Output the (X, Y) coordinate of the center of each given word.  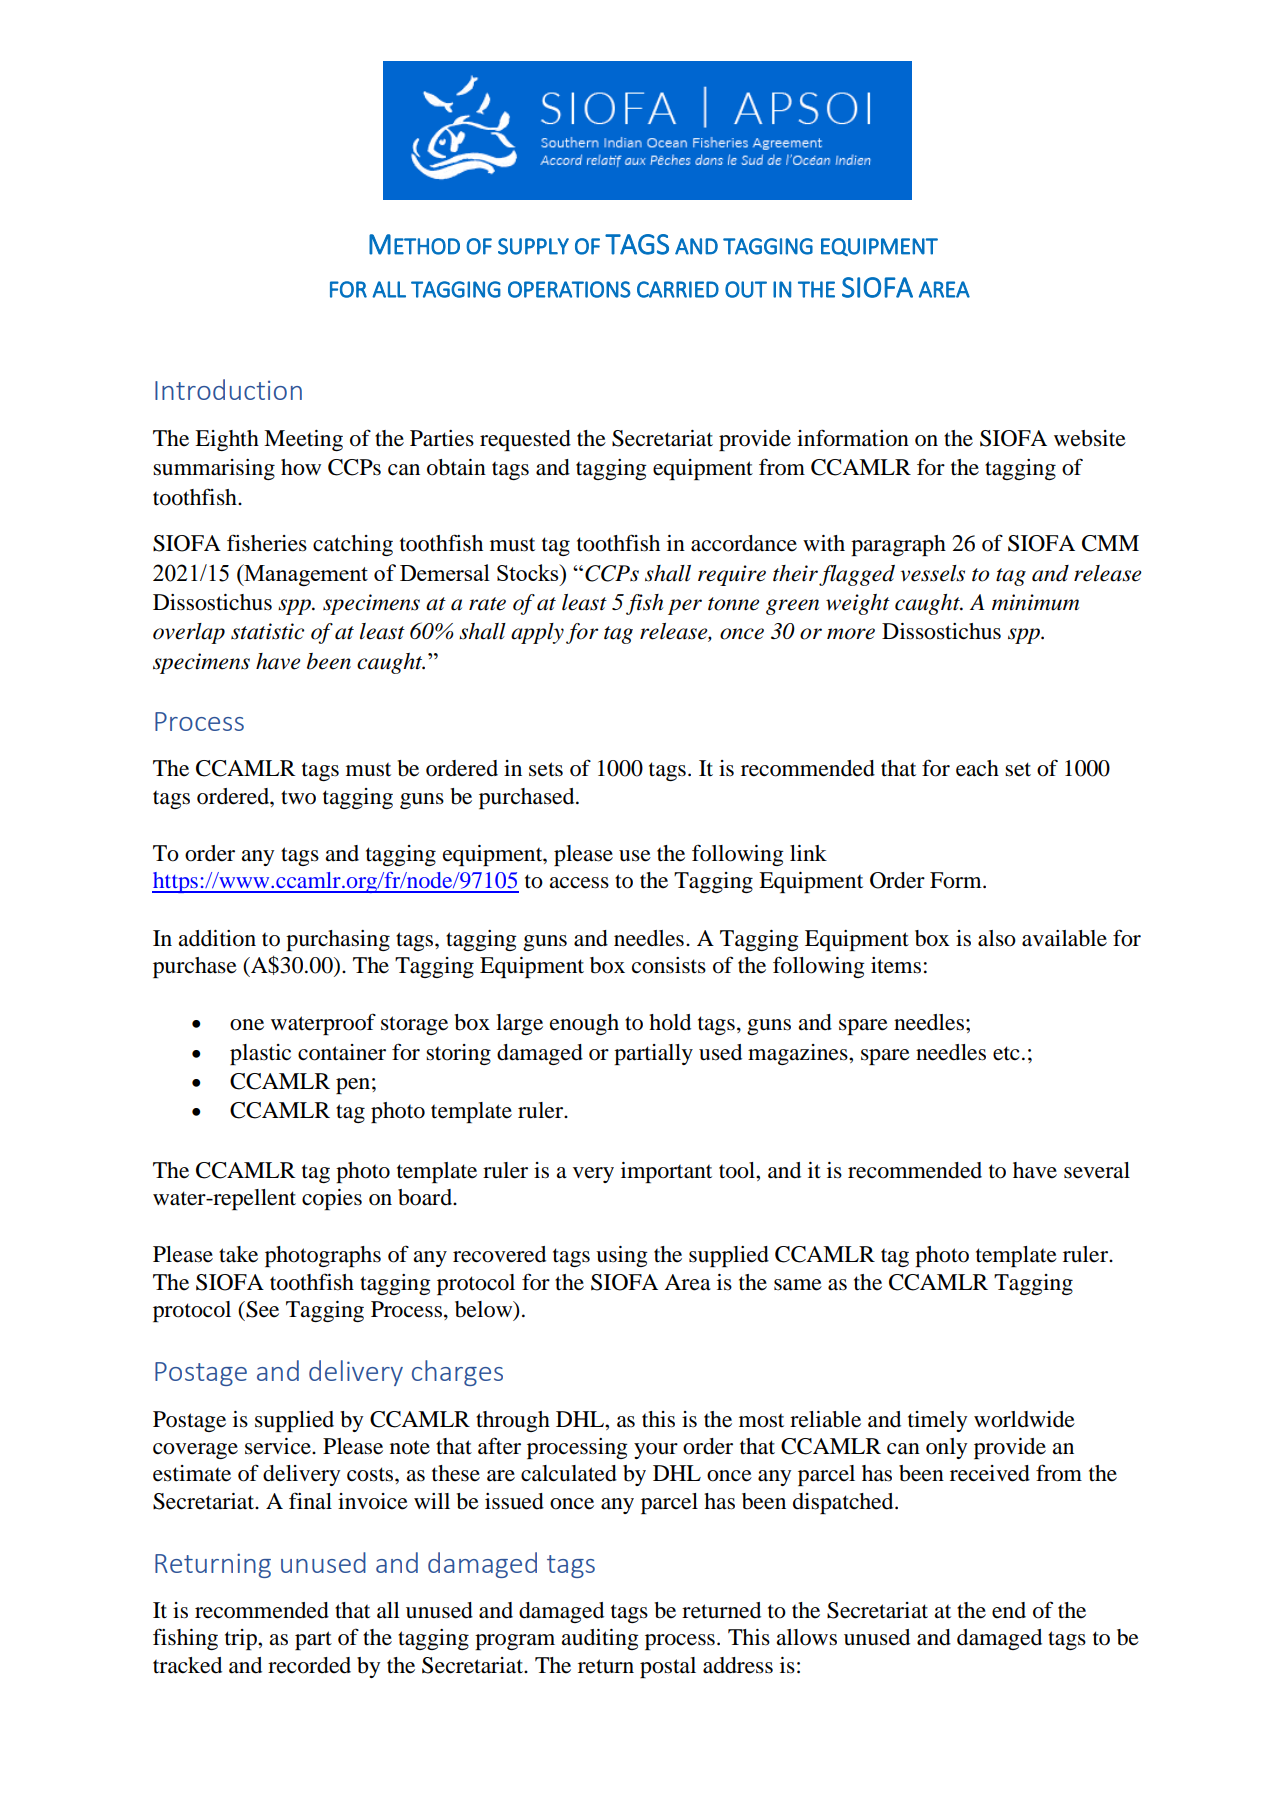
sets (546, 769)
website (1090, 438)
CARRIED (678, 289)
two (298, 797)
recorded (309, 1665)
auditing (600, 1639)
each (977, 768)
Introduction (228, 389)
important (666, 1172)
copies (332, 1199)
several (1097, 1170)
